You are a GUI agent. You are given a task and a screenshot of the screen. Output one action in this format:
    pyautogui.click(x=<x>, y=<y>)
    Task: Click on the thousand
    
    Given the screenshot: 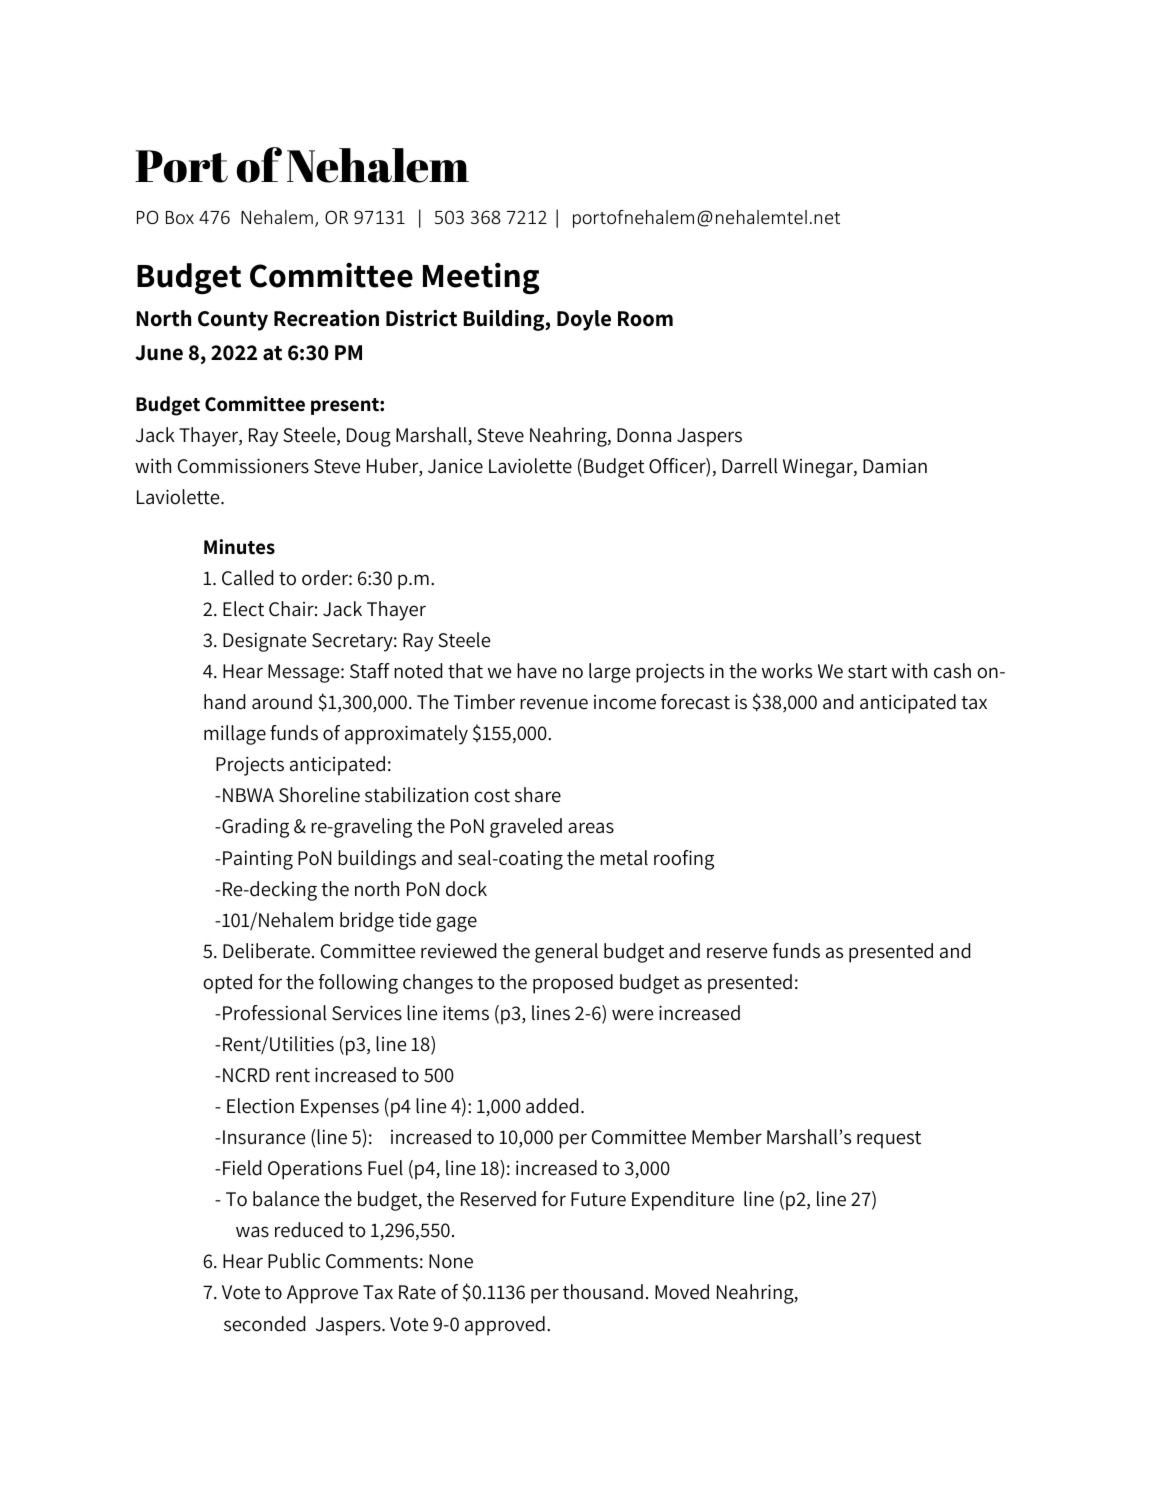 What is the action you would take?
    pyautogui.click(x=603, y=1292)
